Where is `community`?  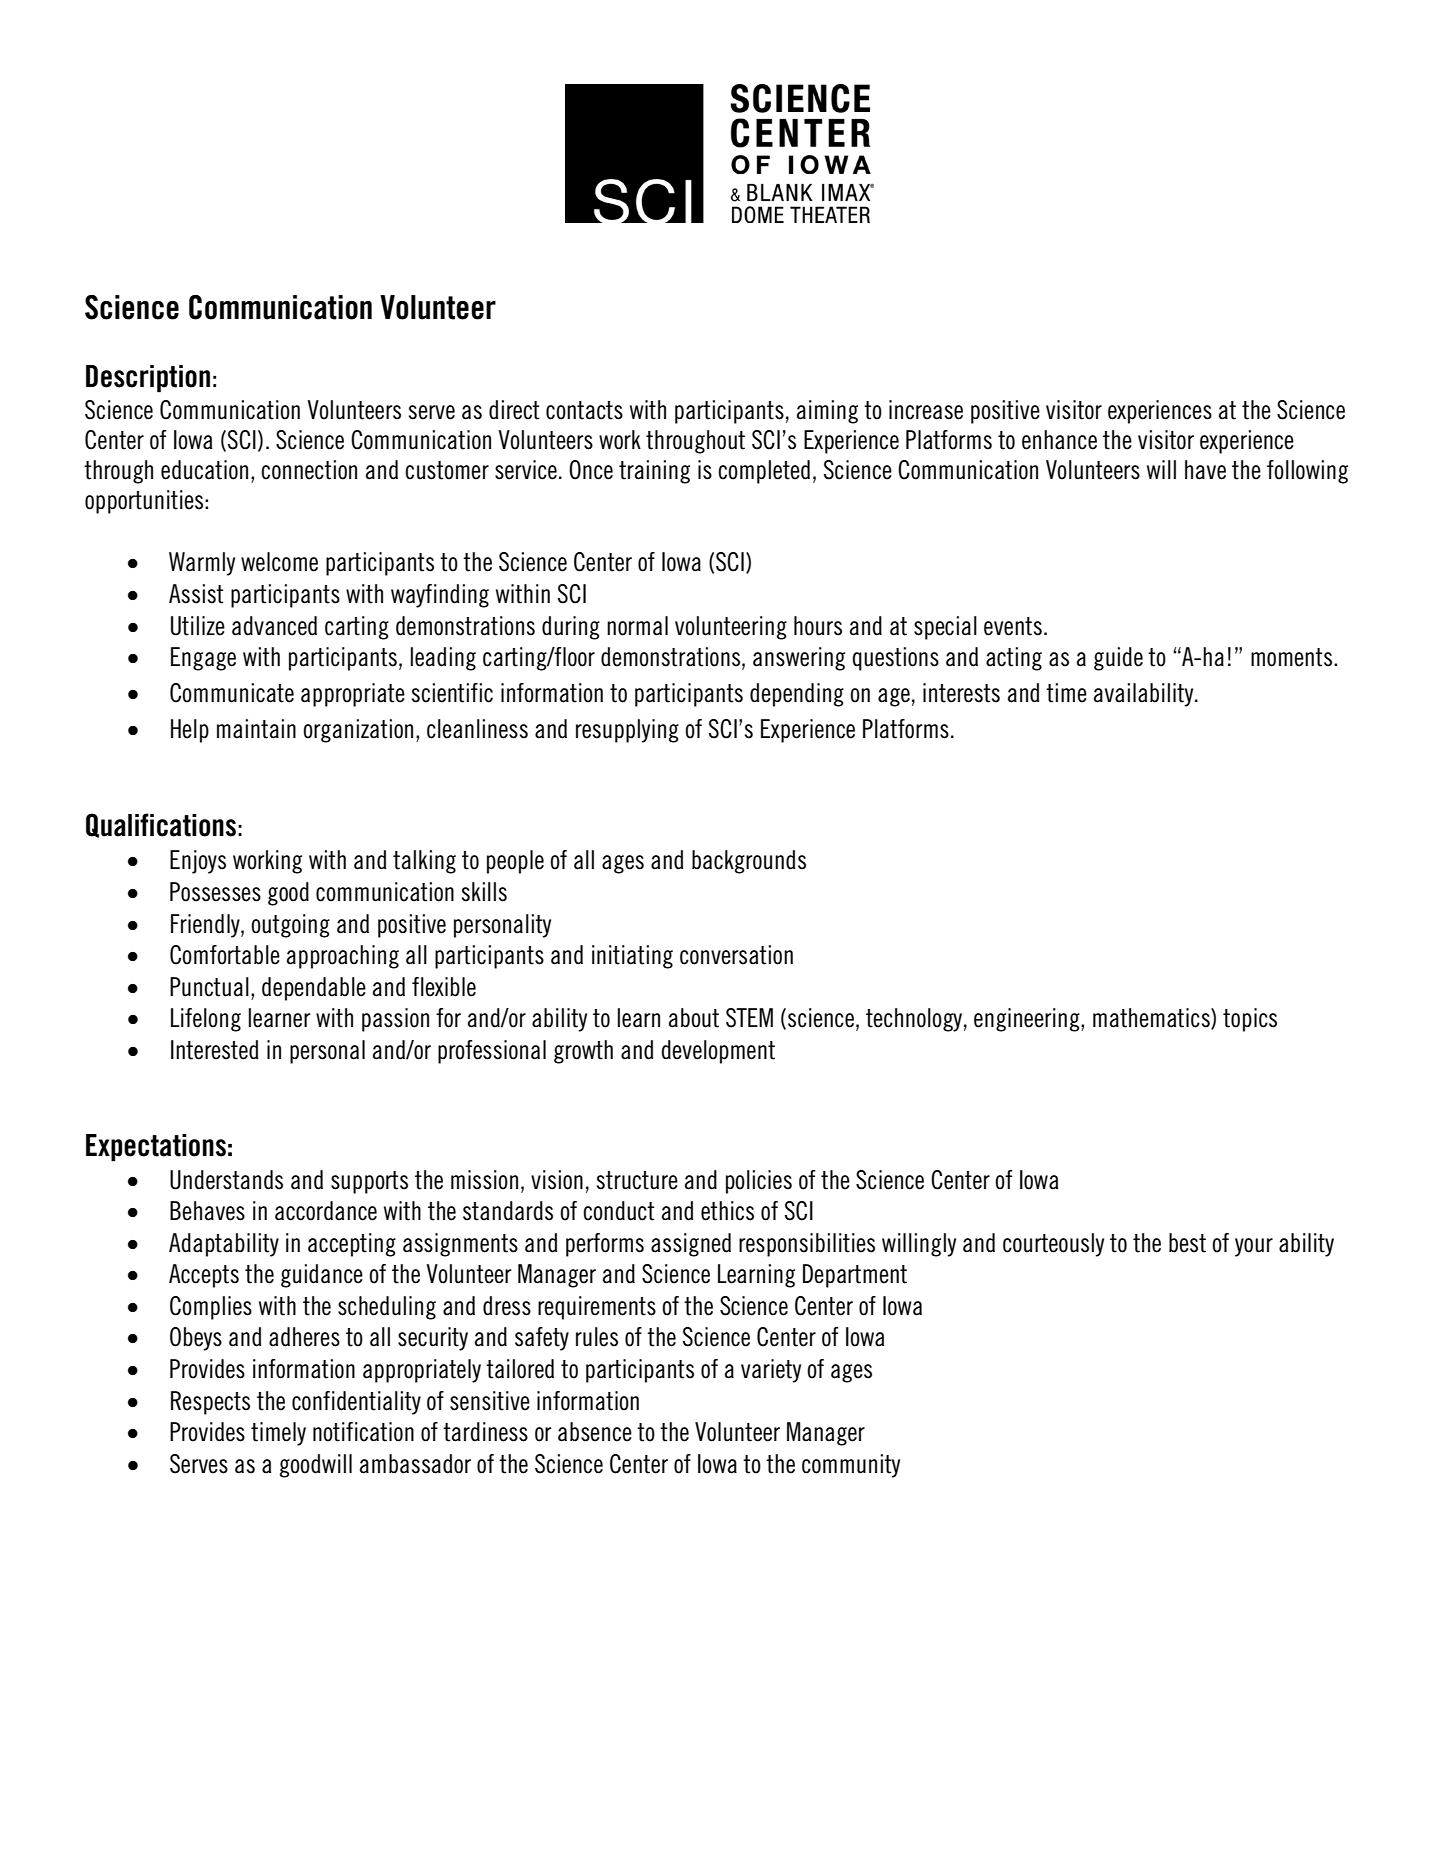
community is located at coordinates (851, 1466).
